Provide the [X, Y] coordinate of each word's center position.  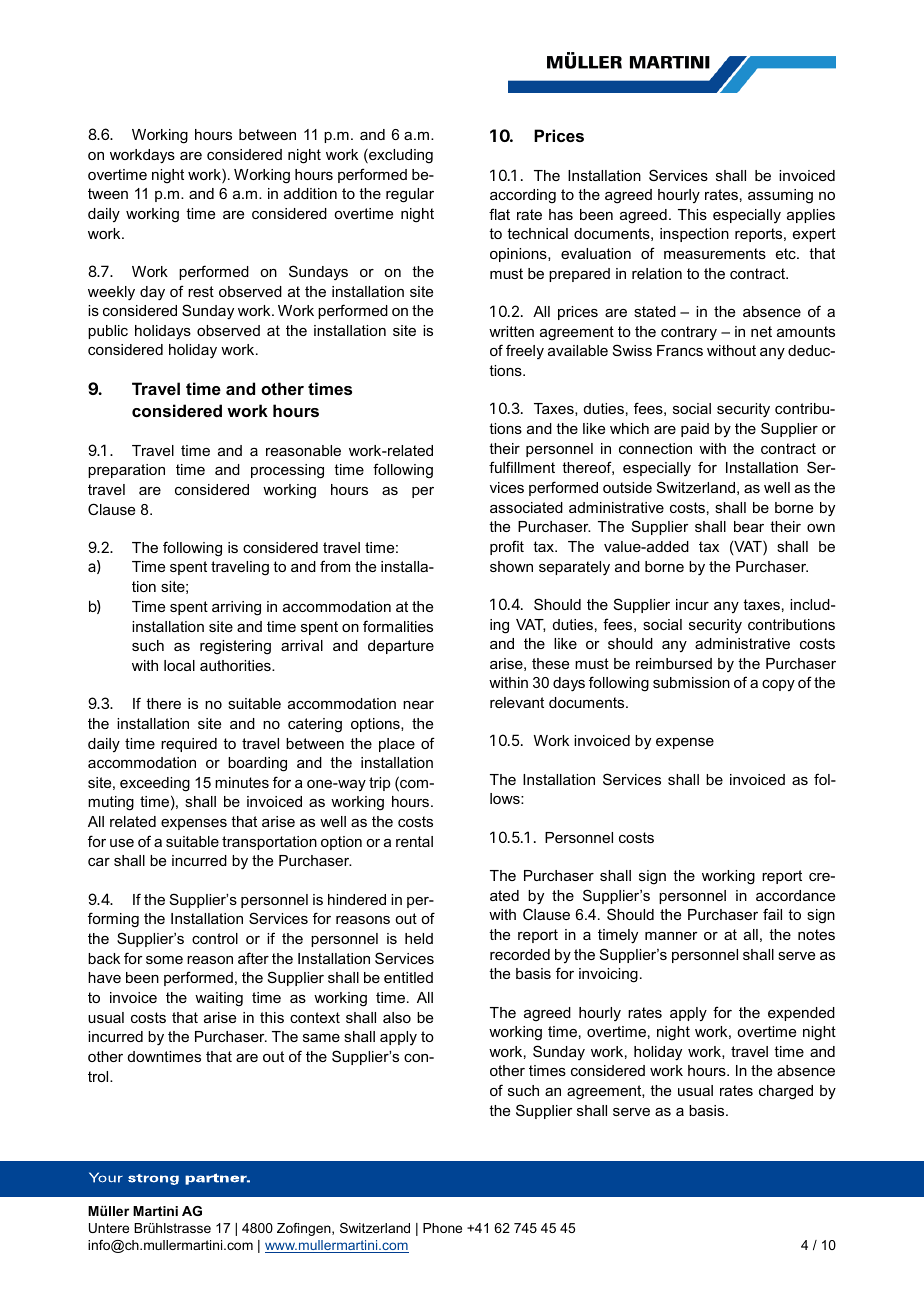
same [321, 1038]
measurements [715, 253]
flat [499, 214]
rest [201, 291]
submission [691, 682]
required [189, 745]
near [418, 705]
